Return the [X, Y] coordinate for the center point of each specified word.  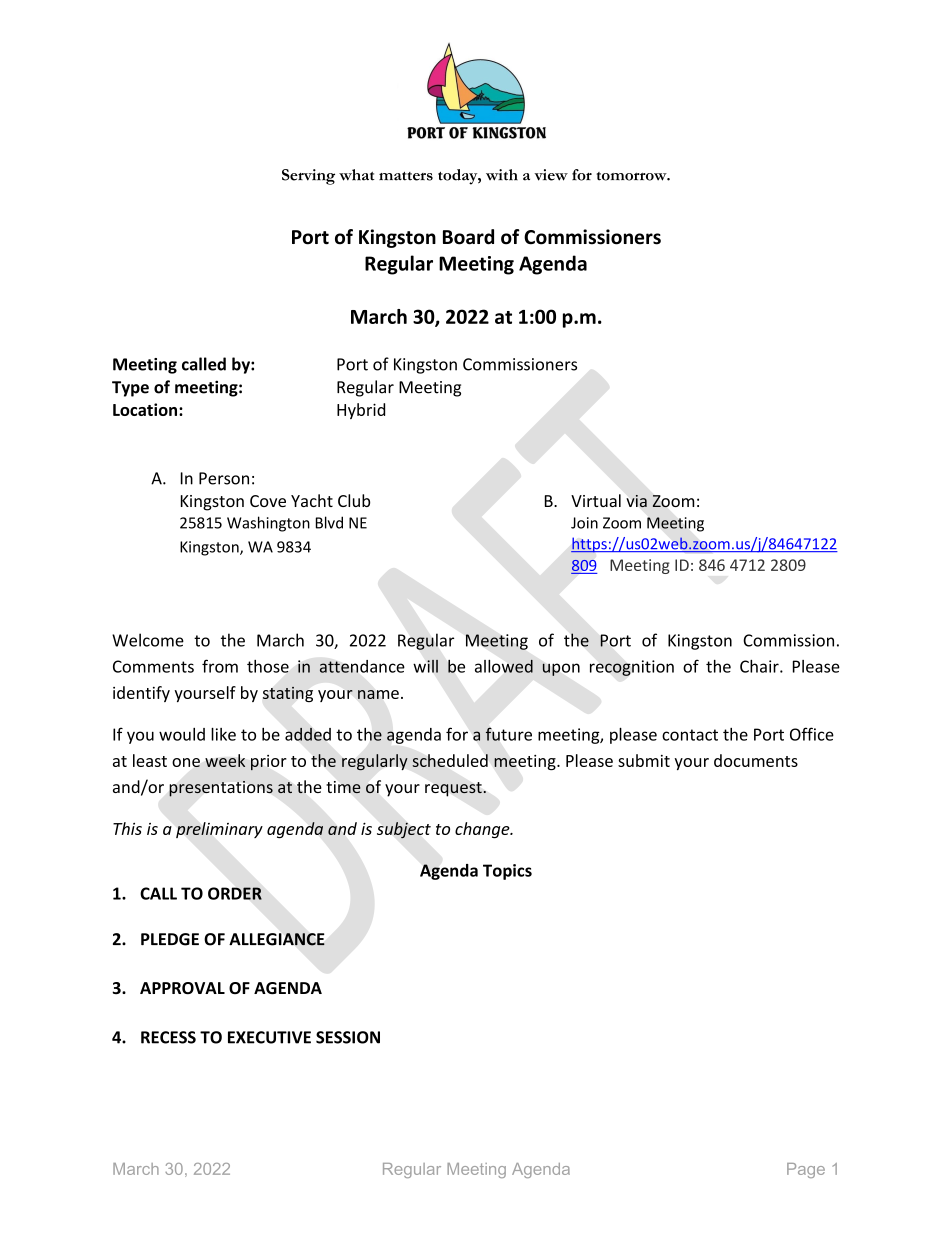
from [220, 666]
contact [690, 735]
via [637, 501]
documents [756, 760]
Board [468, 237]
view [551, 175]
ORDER [235, 893]
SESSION [348, 1037]
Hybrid [361, 411]
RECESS [168, 1037]
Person [224, 478]
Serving [308, 177]
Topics [507, 872]
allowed [504, 666]
